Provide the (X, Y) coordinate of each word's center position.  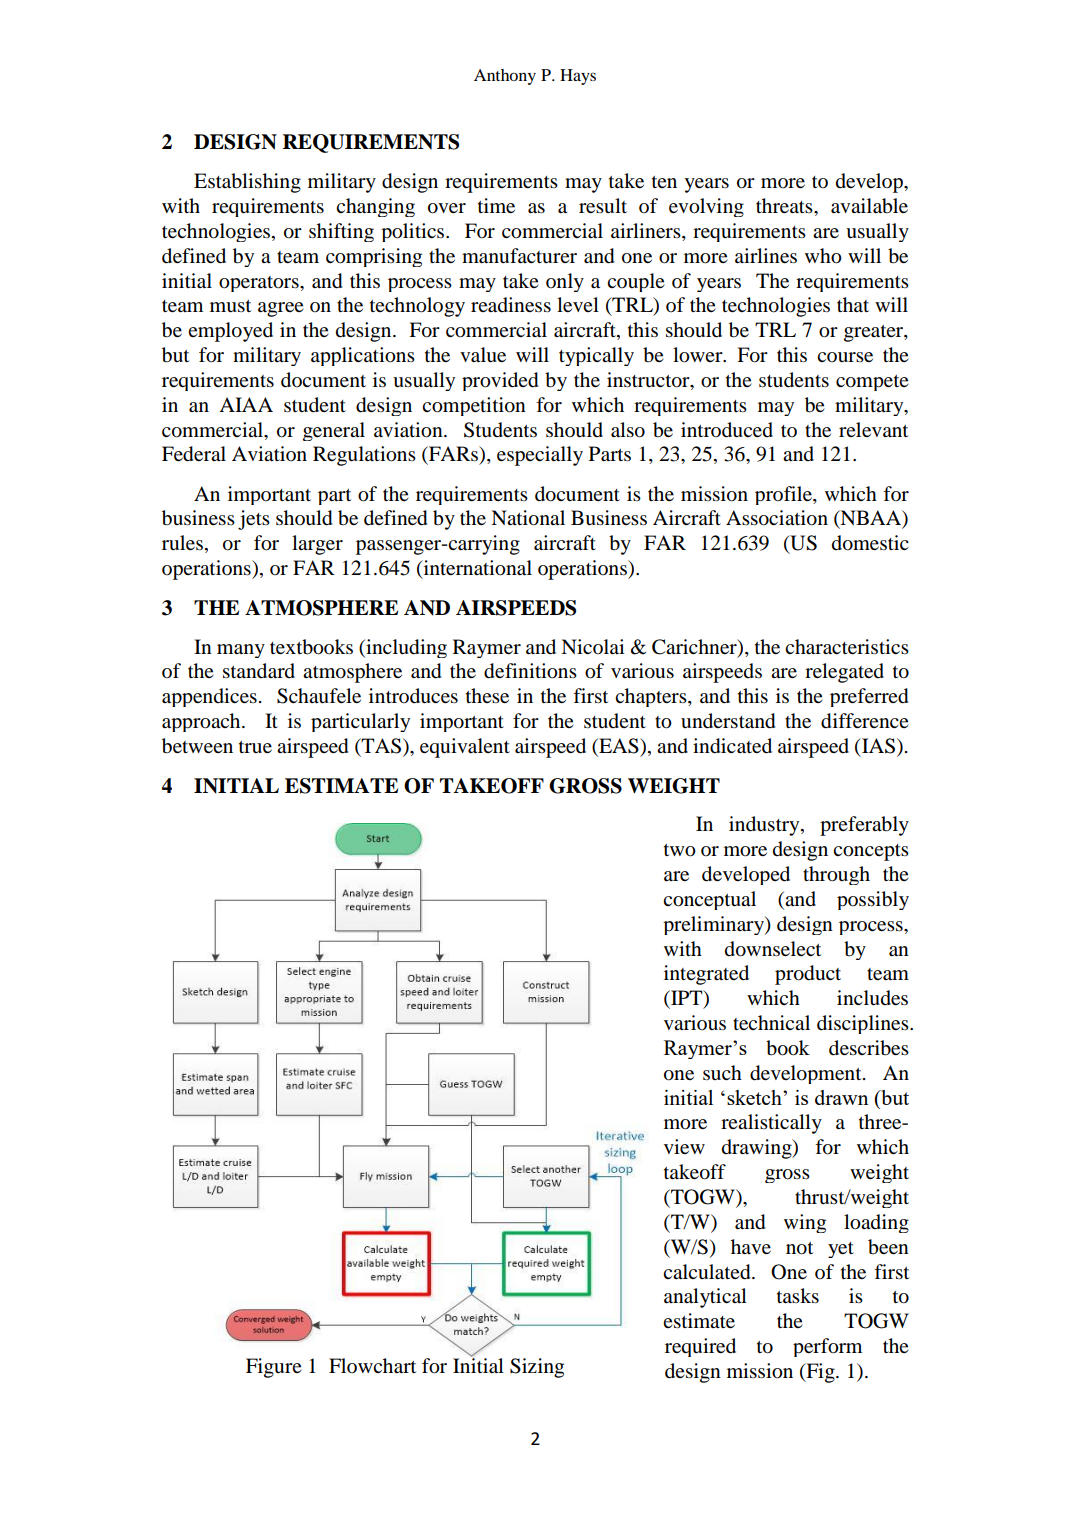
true (255, 747)
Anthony (505, 77)
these (487, 695)
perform (827, 1347)
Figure (274, 1368)
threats (785, 206)
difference (865, 721)
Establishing (247, 183)
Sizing (537, 1368)
